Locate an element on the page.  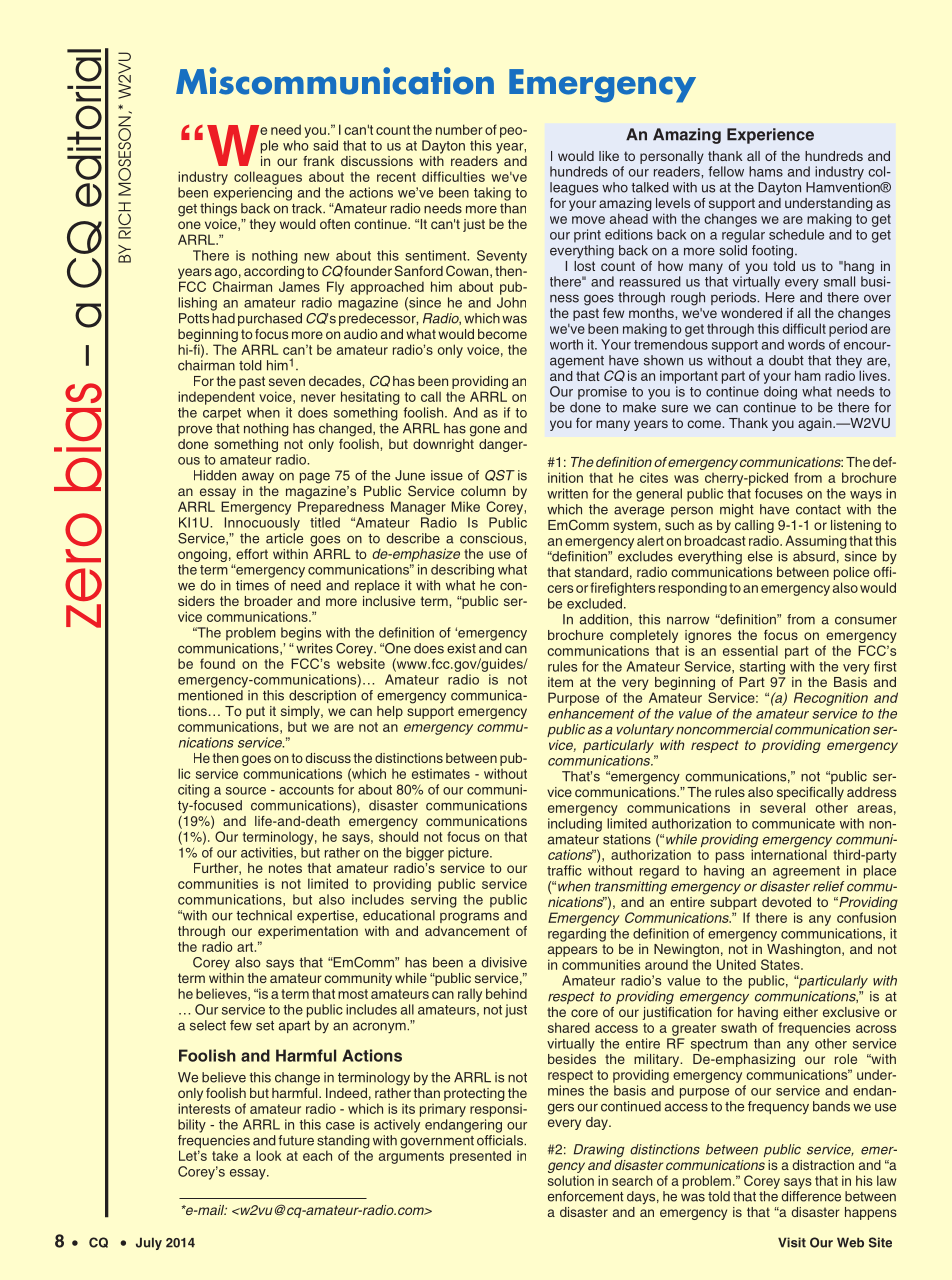
taking is located at coordinates (492, 194).
